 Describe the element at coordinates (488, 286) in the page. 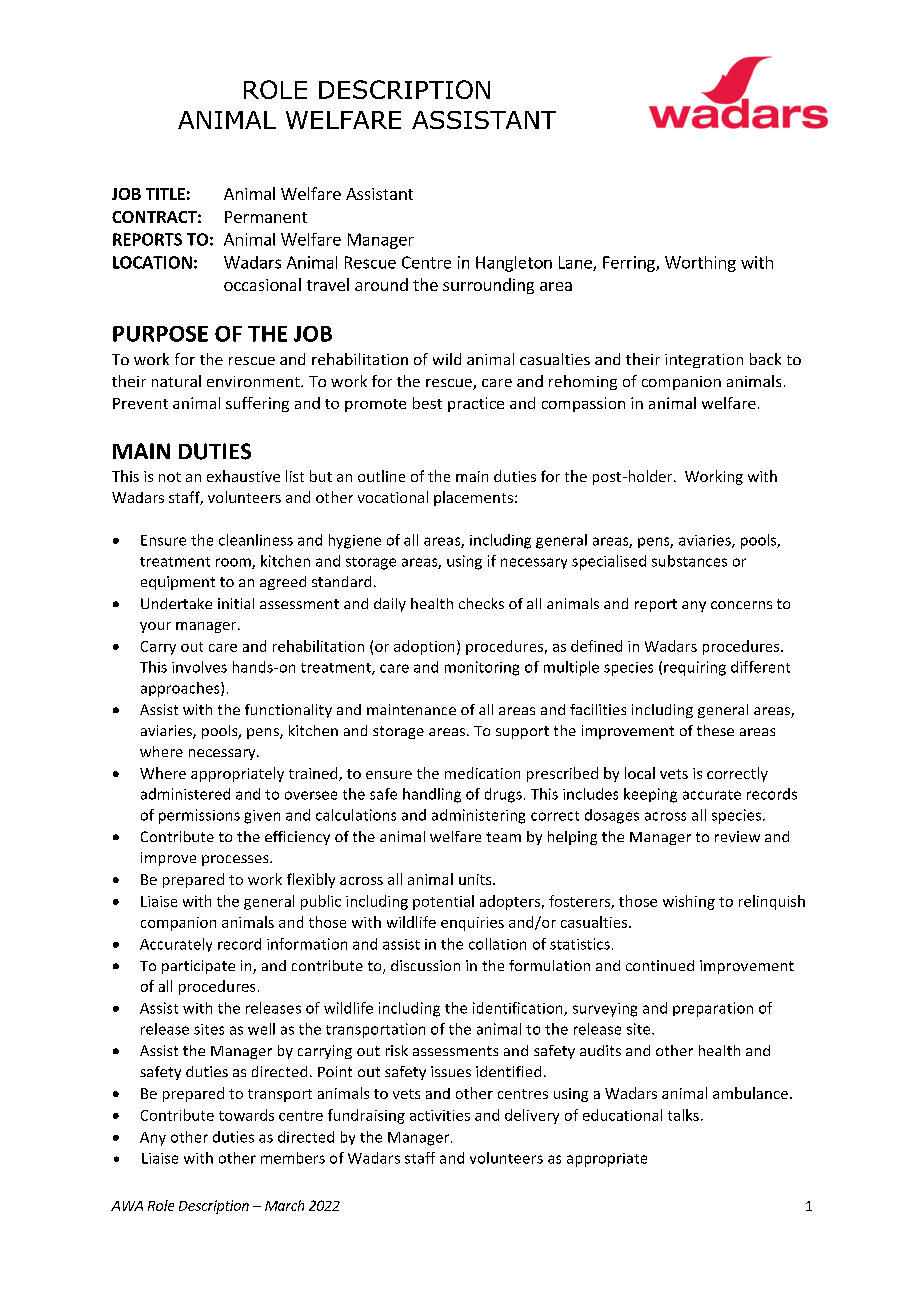

I see `surrounding` at that location.
